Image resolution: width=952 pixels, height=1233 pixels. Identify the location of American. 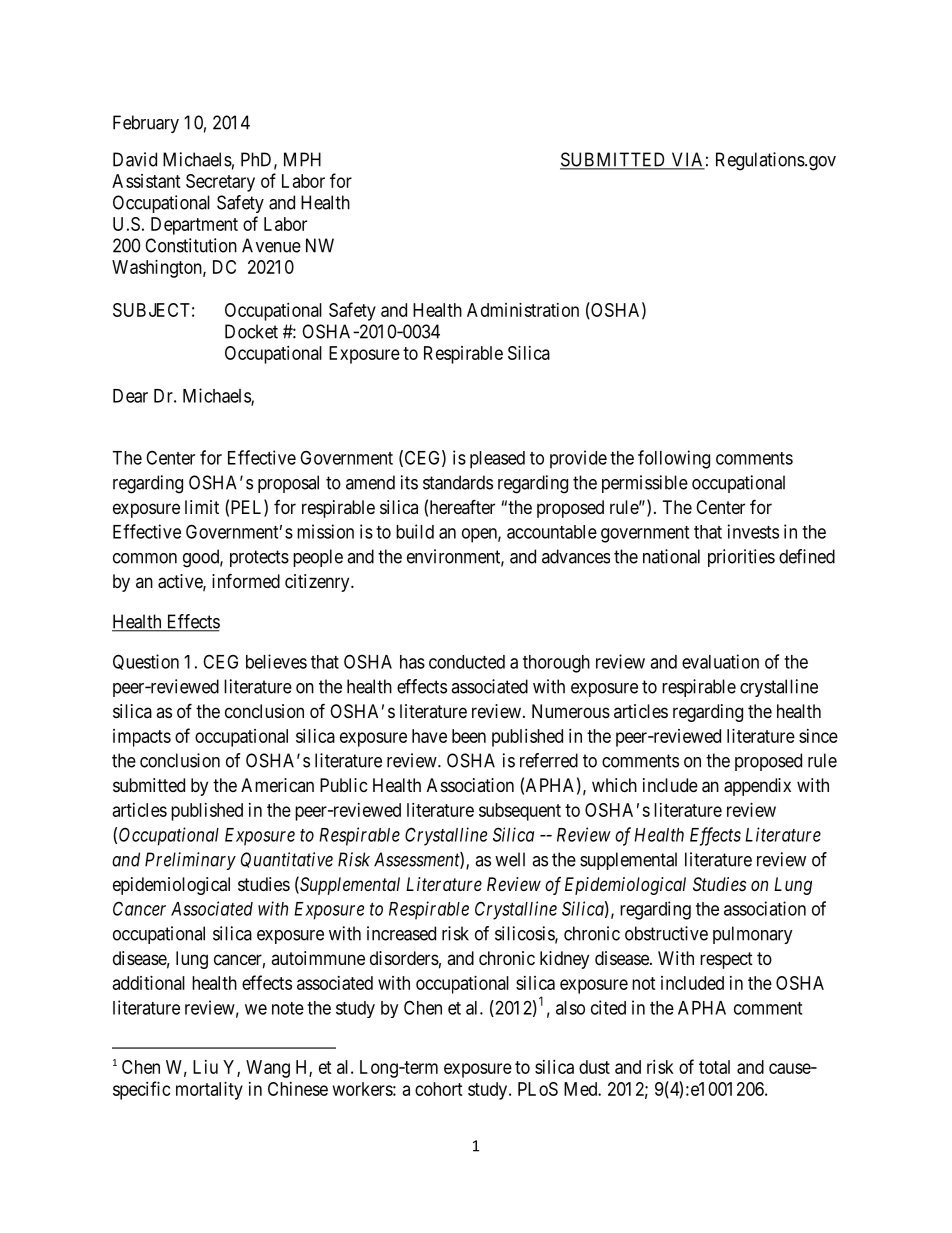
(277, 785).
